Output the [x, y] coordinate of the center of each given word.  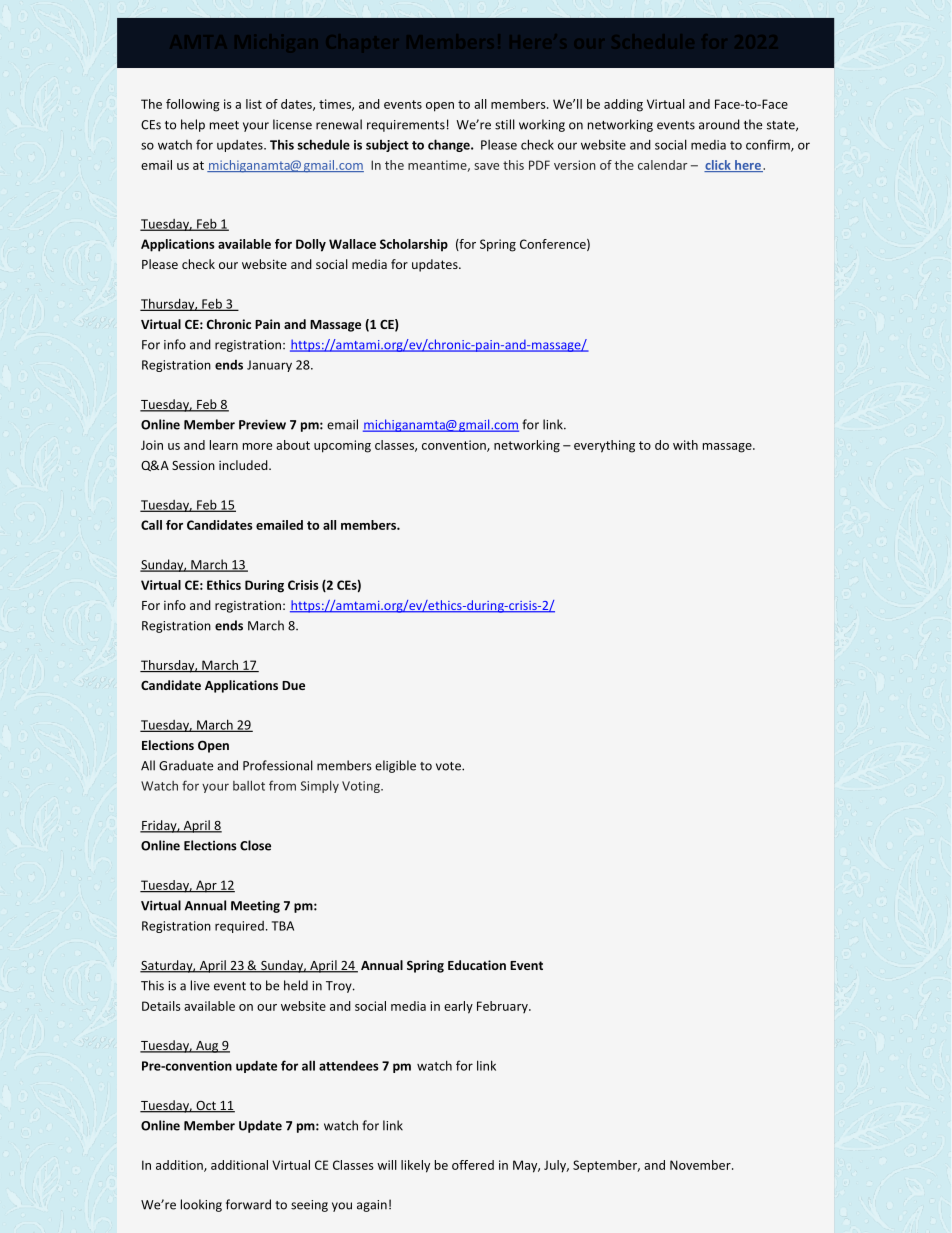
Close [255, 845]
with [685, 445]
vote [449, 766]
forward [248, 1204]
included [244, 465]
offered [473, 1165]
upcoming [342, 446]
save [486, 166]
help [193, 125]
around [719, 124]
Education [477, 965]
